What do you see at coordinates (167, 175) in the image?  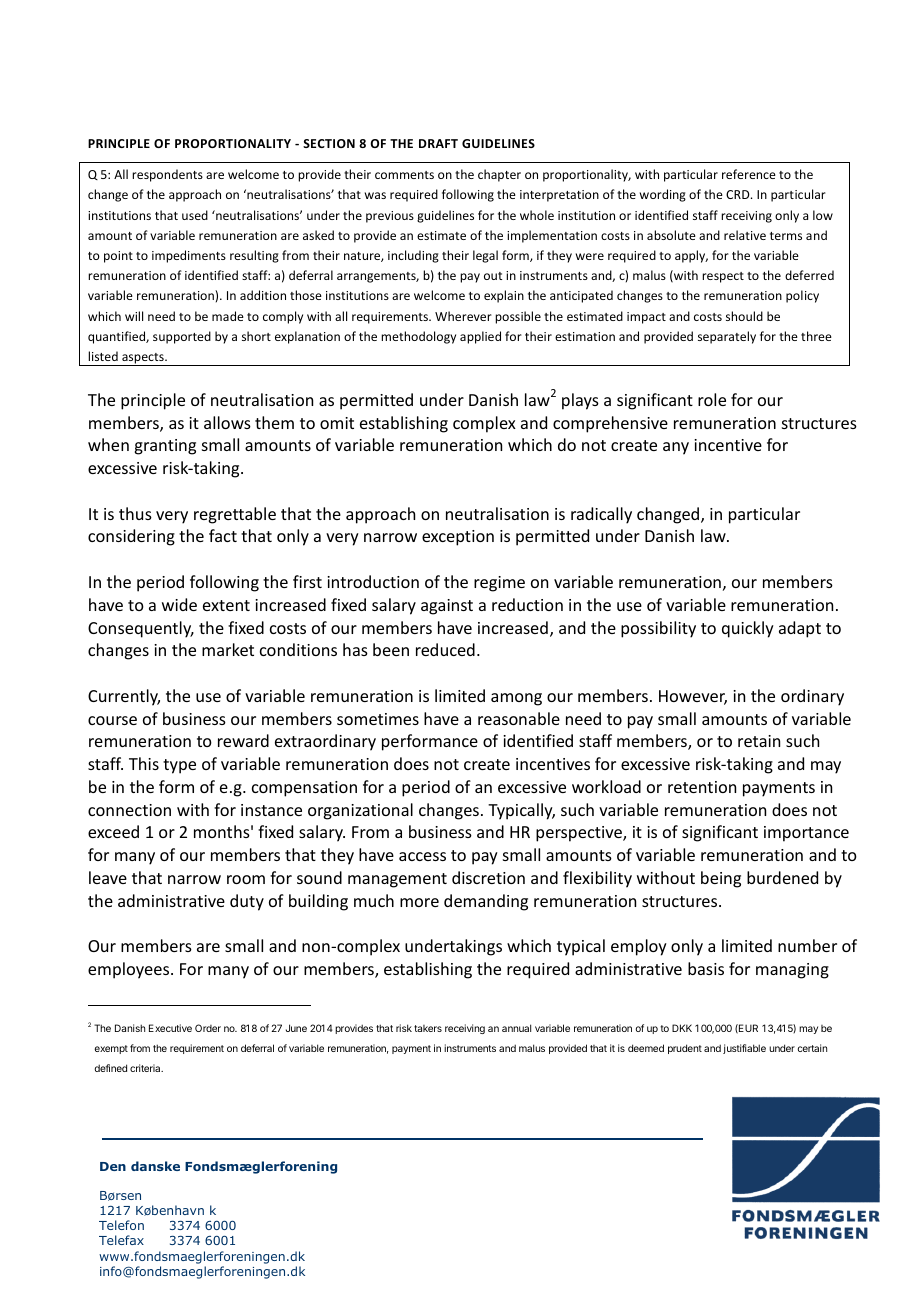 I see `respondents` at bounding box center [167, 175].
